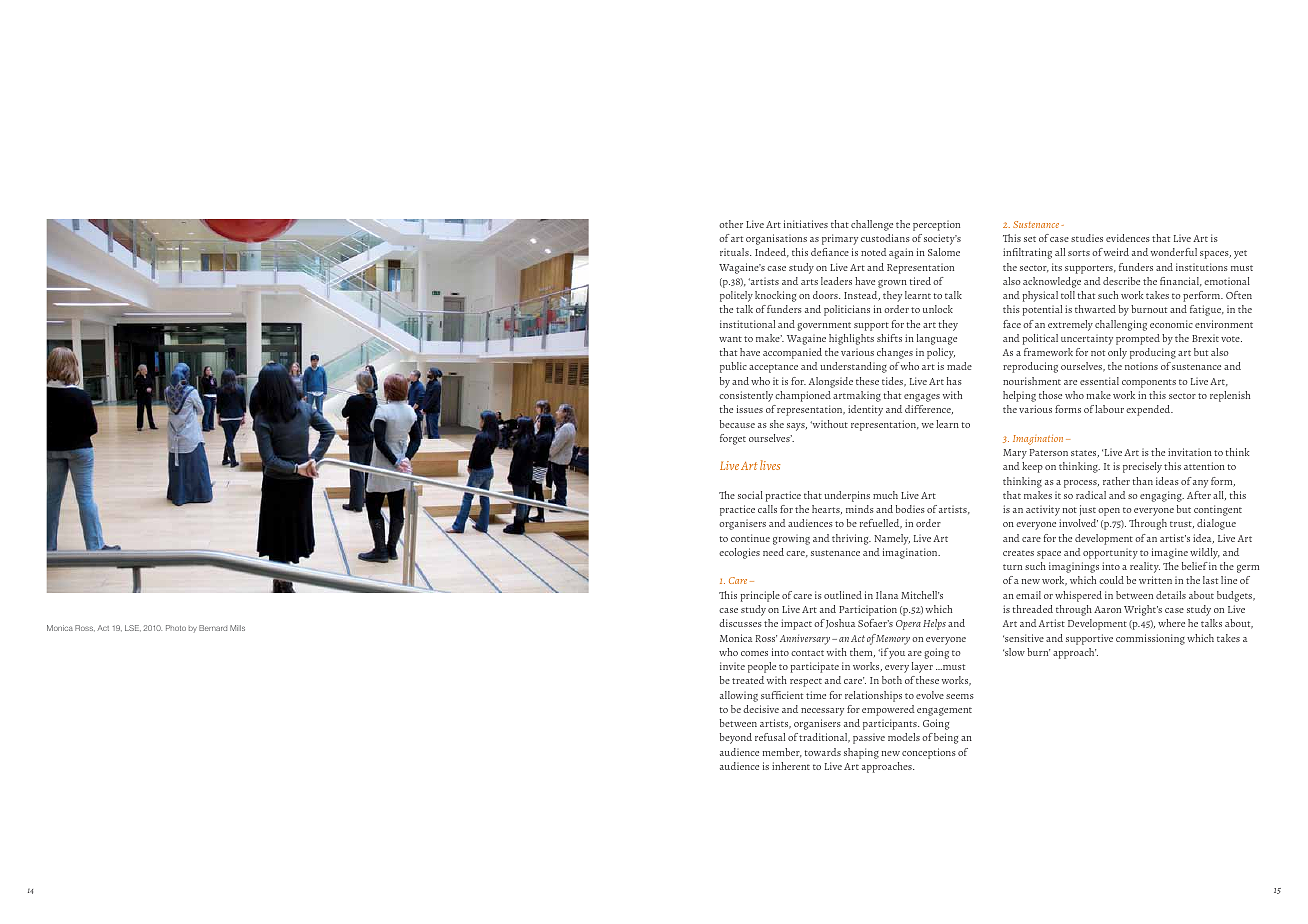  I want to click on other, so click(731, 224).
